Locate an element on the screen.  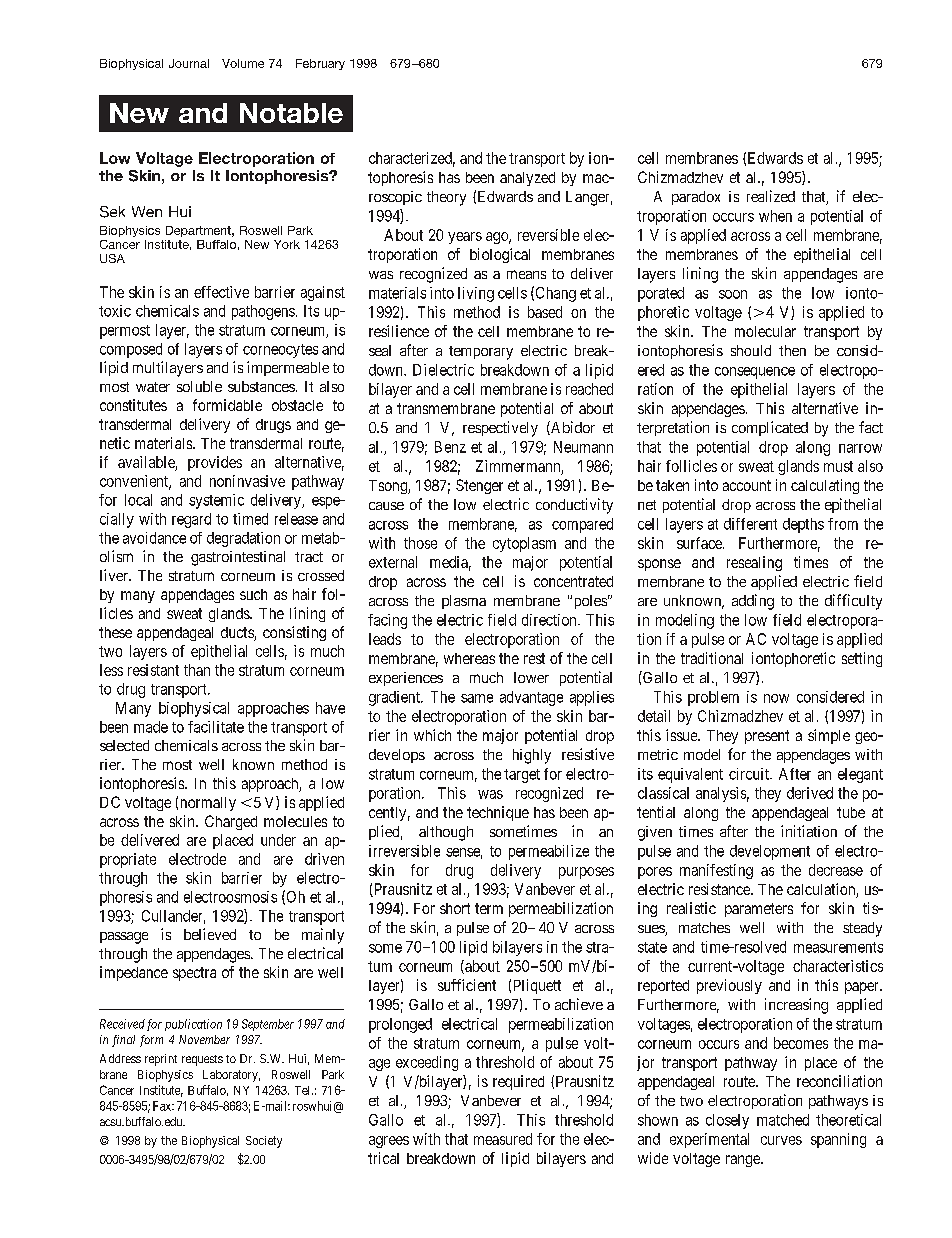
adding is located at coordinates (753, 602).
